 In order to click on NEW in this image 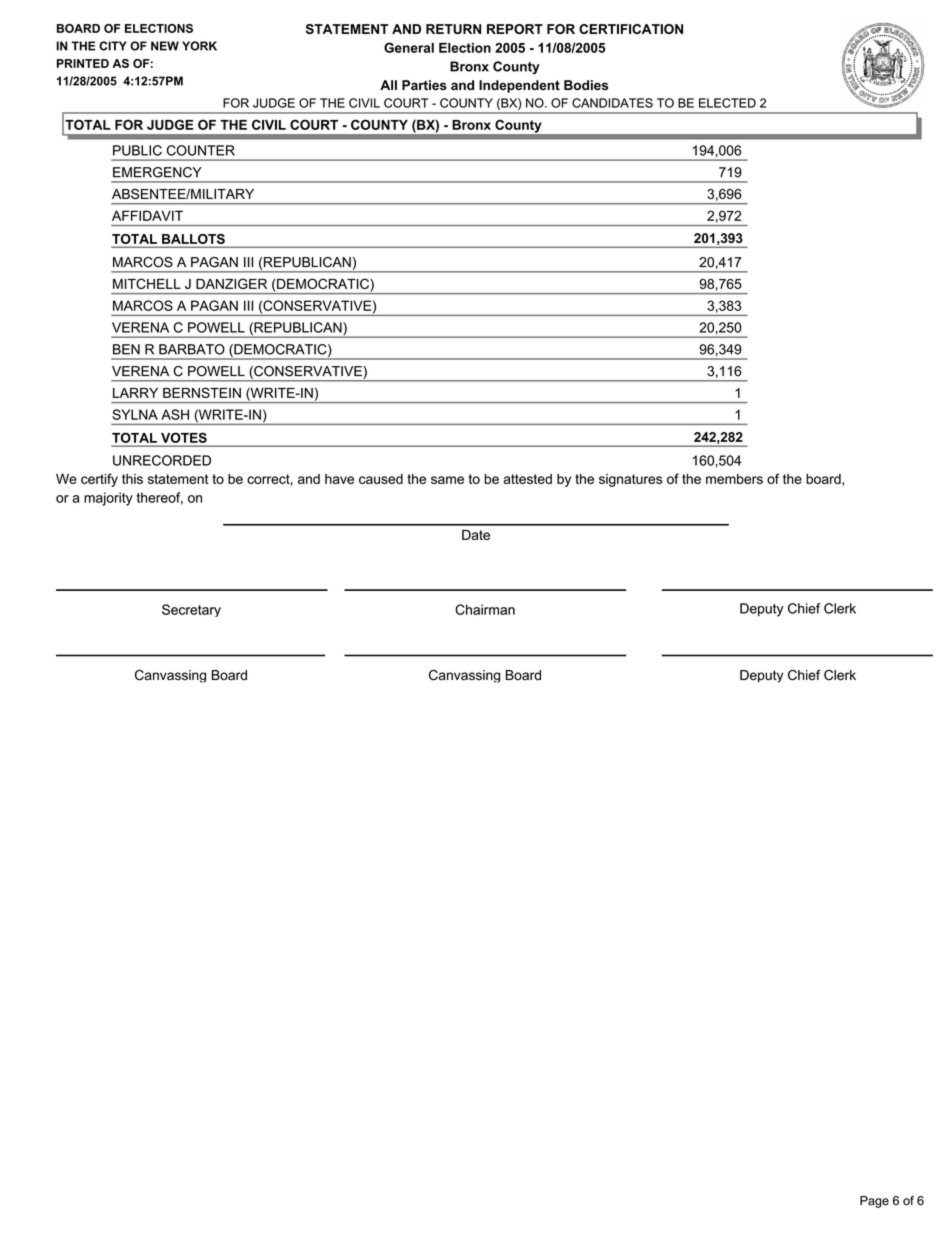, I will do `click(165, 46)`.
